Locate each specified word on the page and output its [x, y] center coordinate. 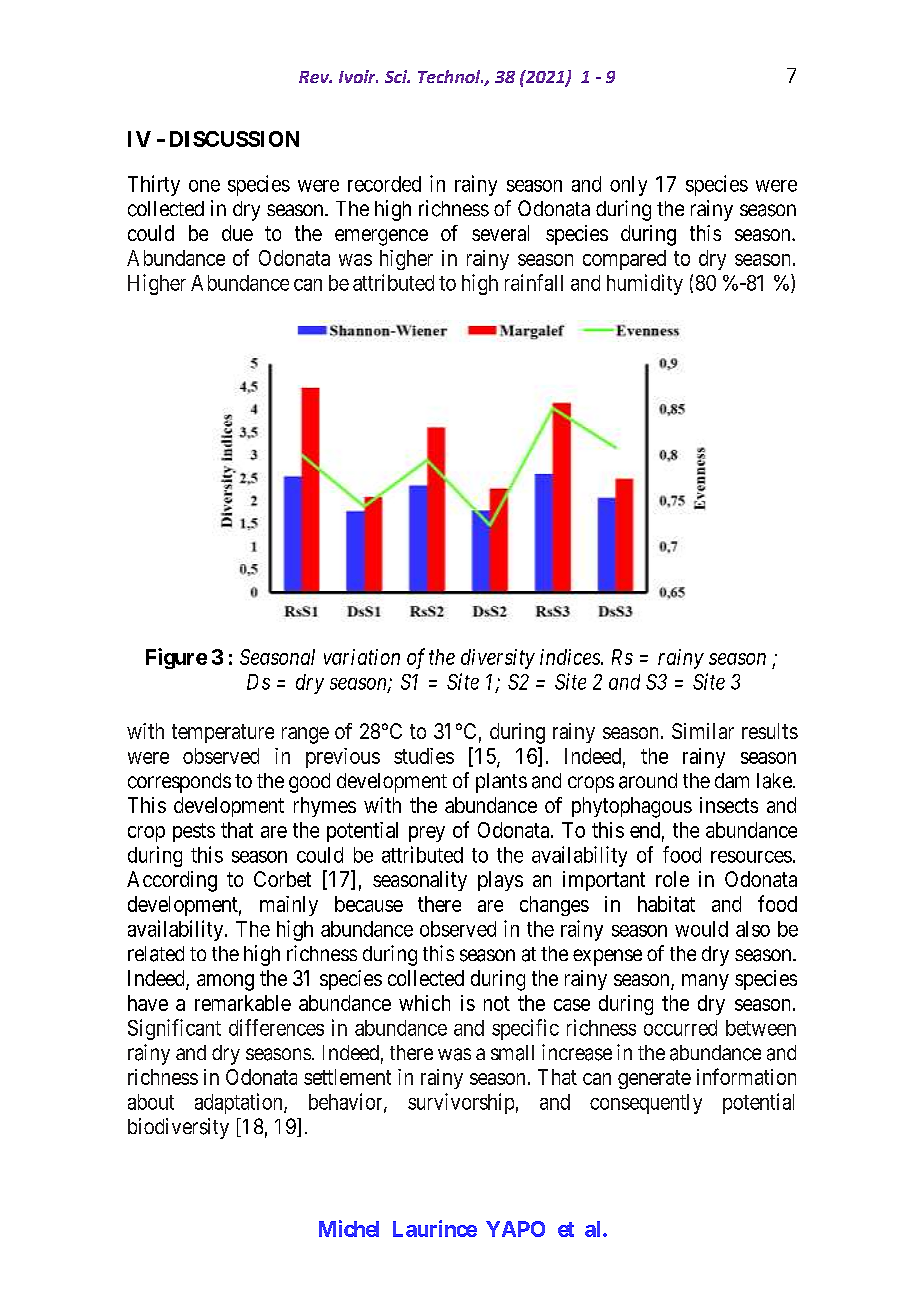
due [237, 233]
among [225, 982]
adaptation [240, 1103]
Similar [703, 731]
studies [424, 756]
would [701, 929]
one [204, 186]
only [628, 186]
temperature [223, 733]
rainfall [534, 282]
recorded [384, 184]
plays [500, 881]
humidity [645, 284]
